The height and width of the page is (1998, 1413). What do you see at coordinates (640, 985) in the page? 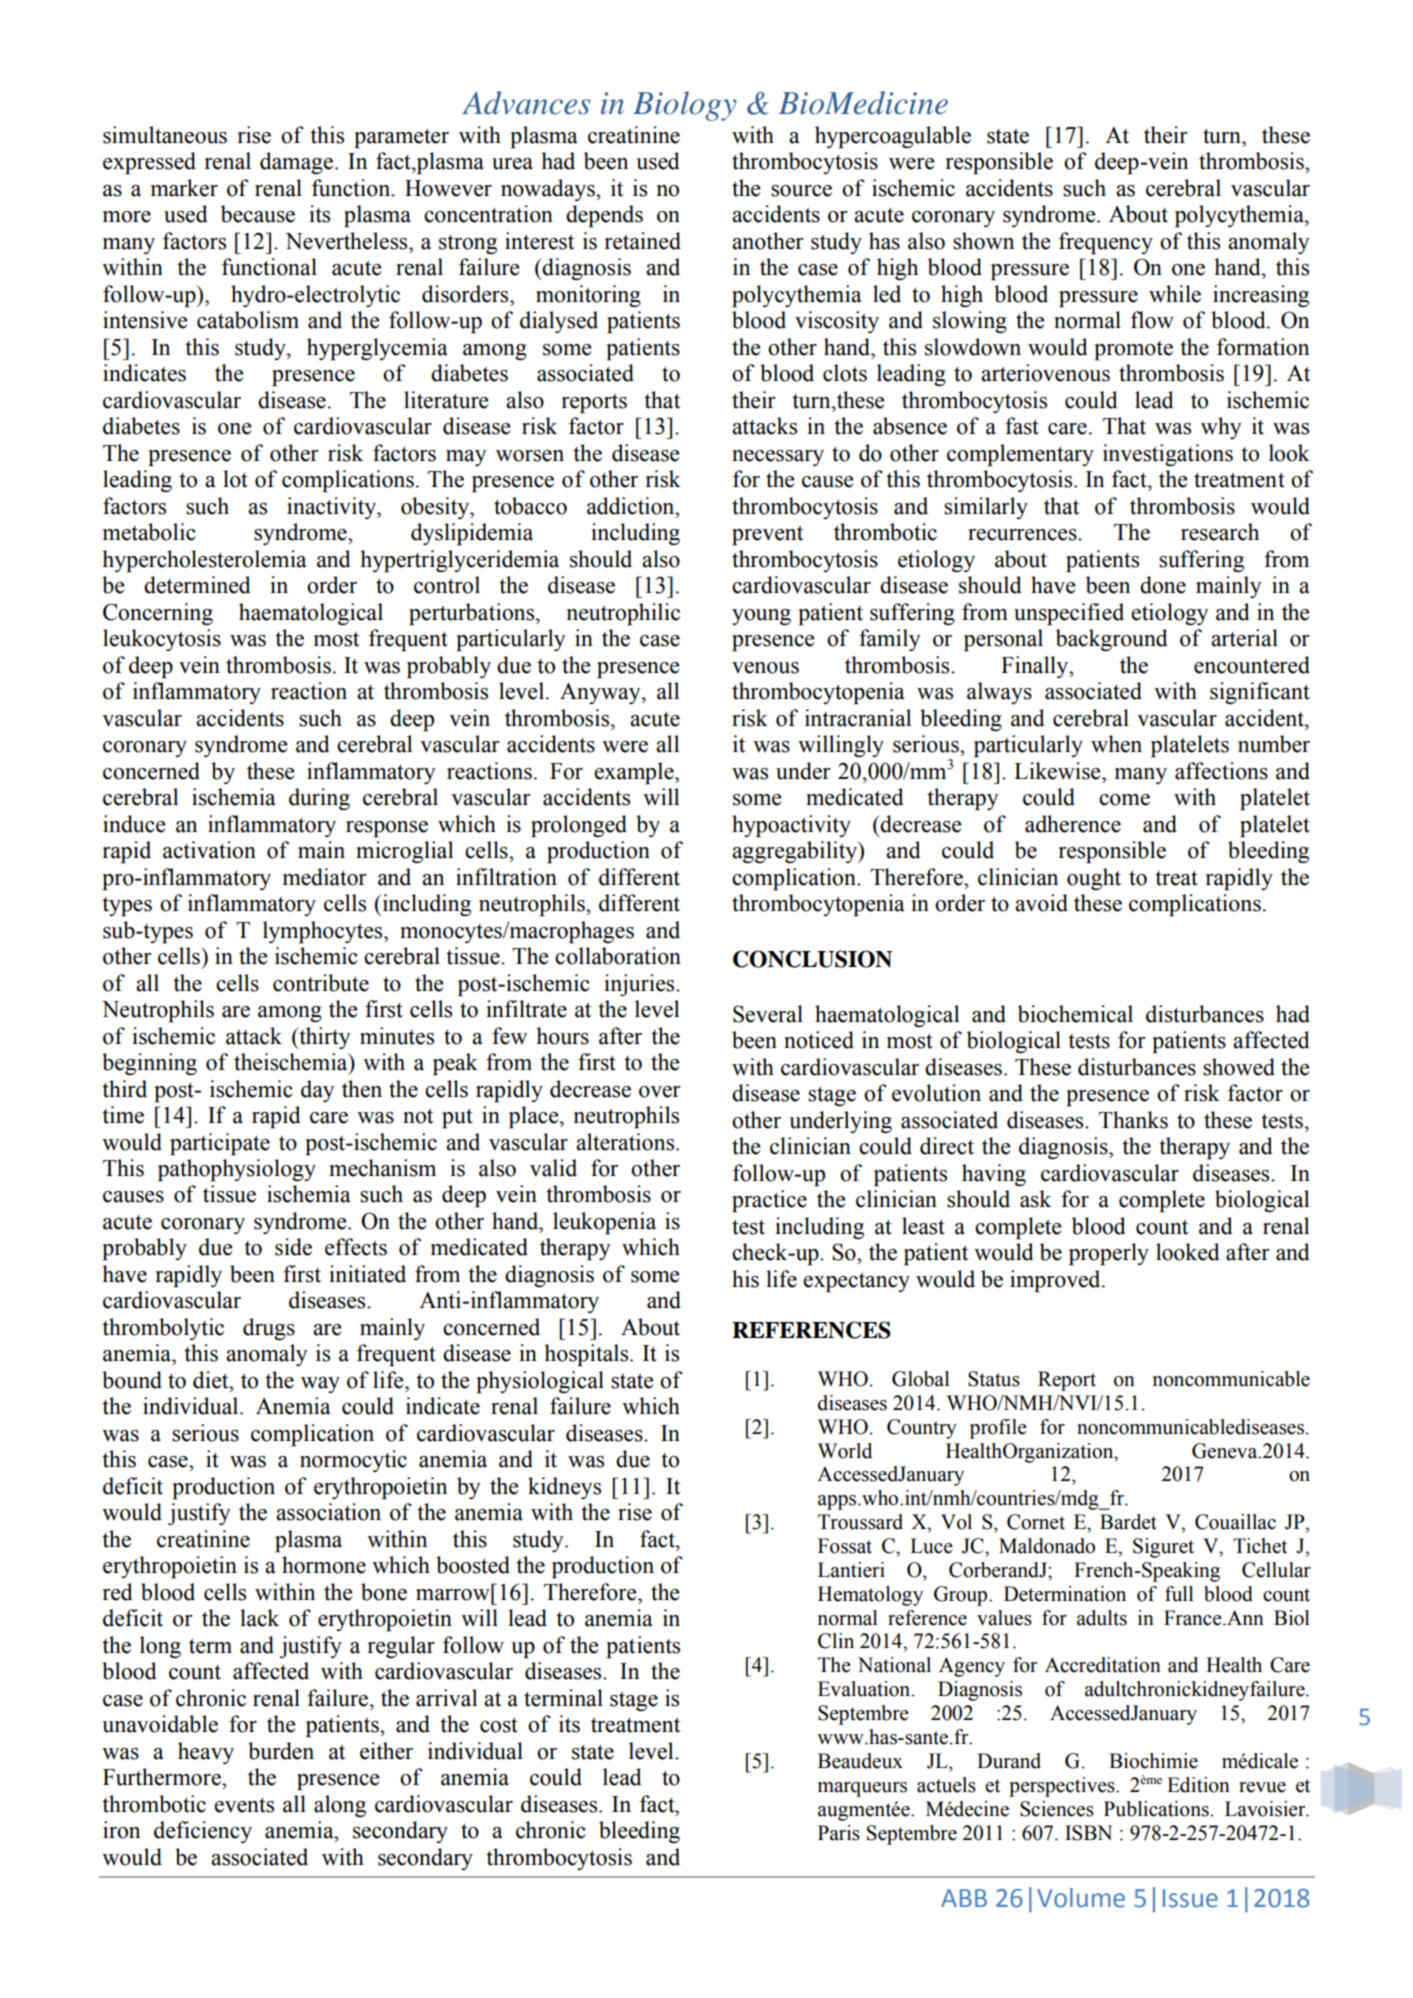
I see `injuries` at bounding box center [640, 985].
